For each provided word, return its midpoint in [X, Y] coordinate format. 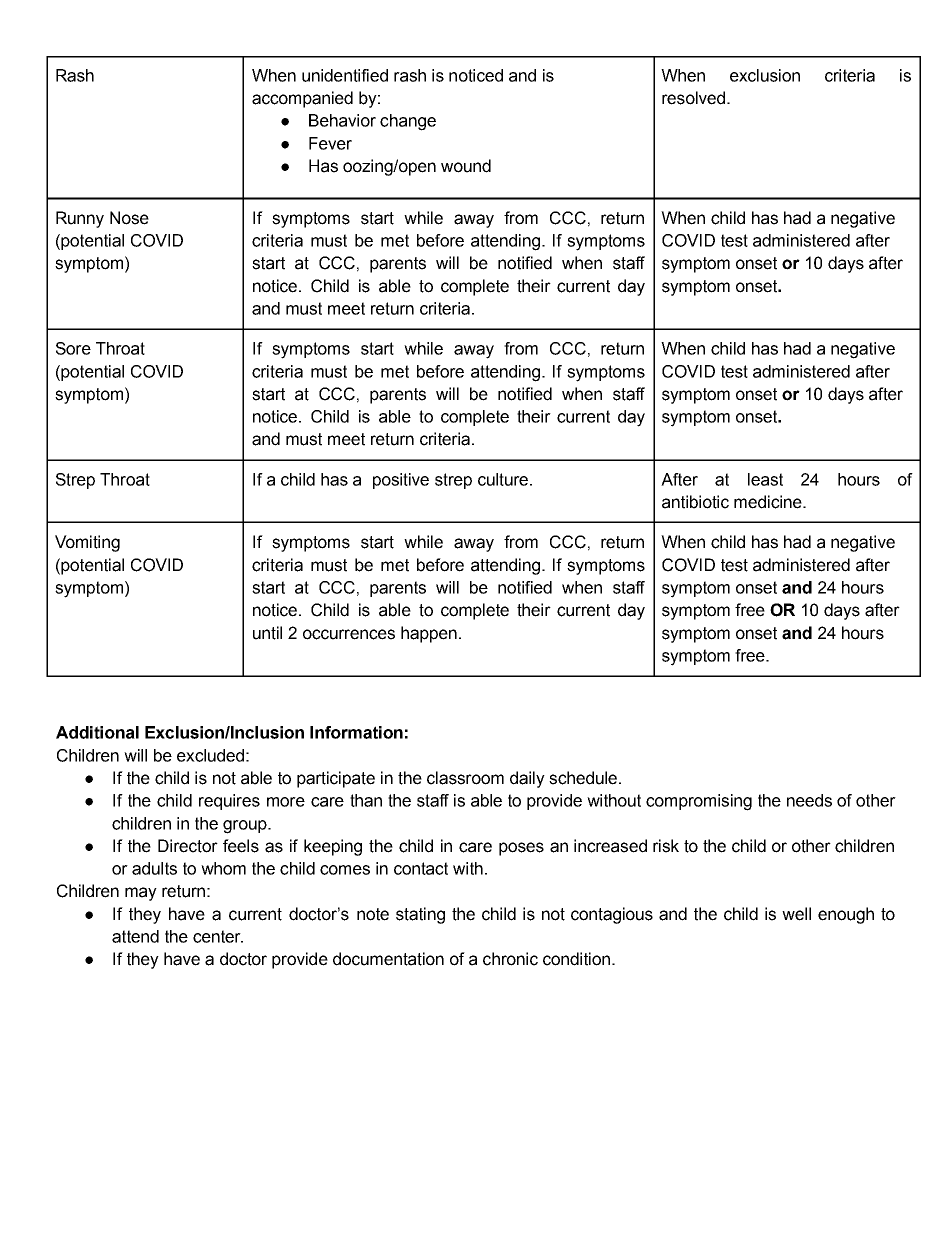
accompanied [302, 99]
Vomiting [87, 543]
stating [420, 915]
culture [503, 479]
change [408, 122]
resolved [693, 98]
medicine [769, 502]
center [218, 936]
